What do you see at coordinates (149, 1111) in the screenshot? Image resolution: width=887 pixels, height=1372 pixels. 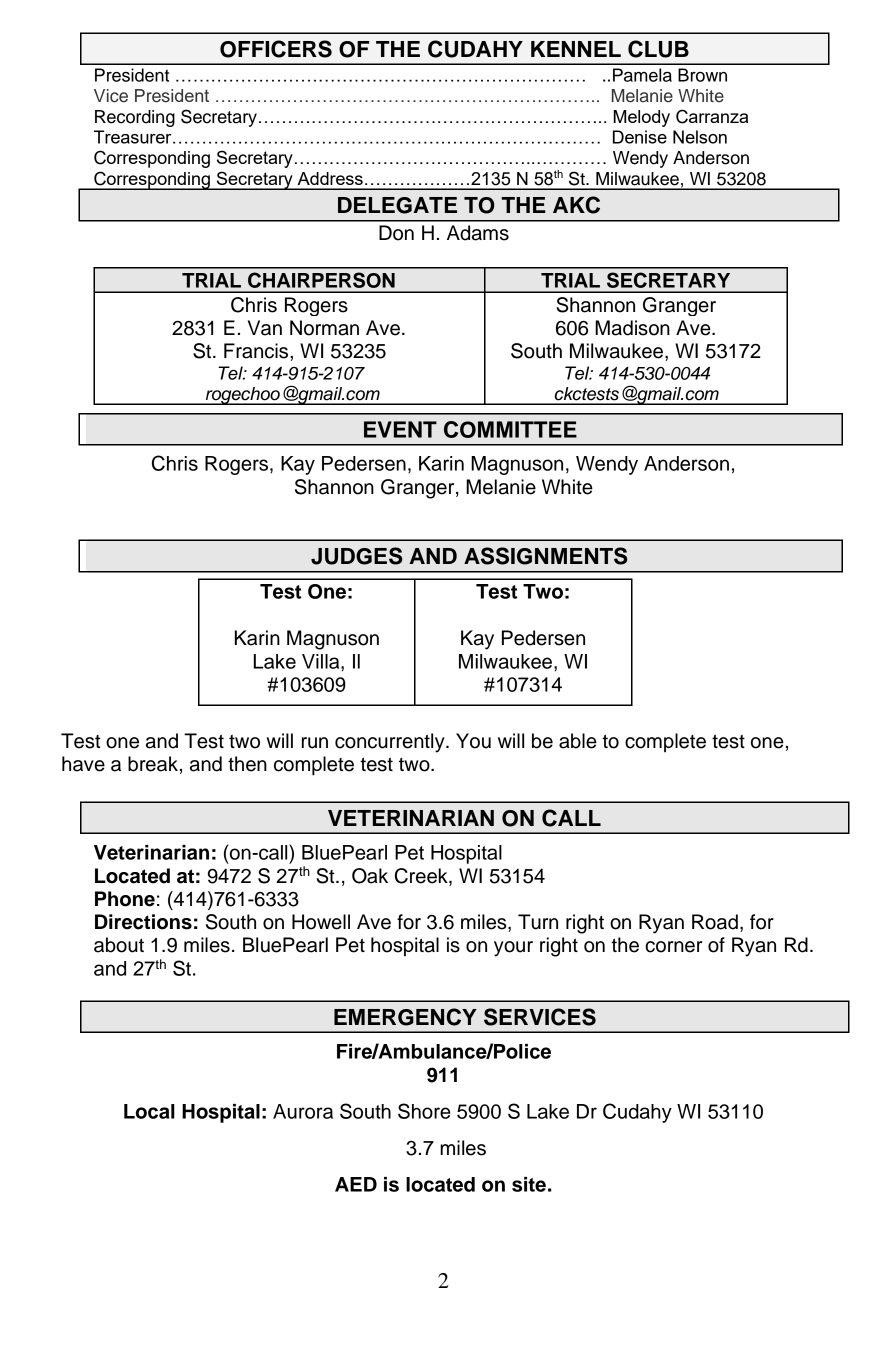 I see `Local` at bounding box center [149, 1111].
